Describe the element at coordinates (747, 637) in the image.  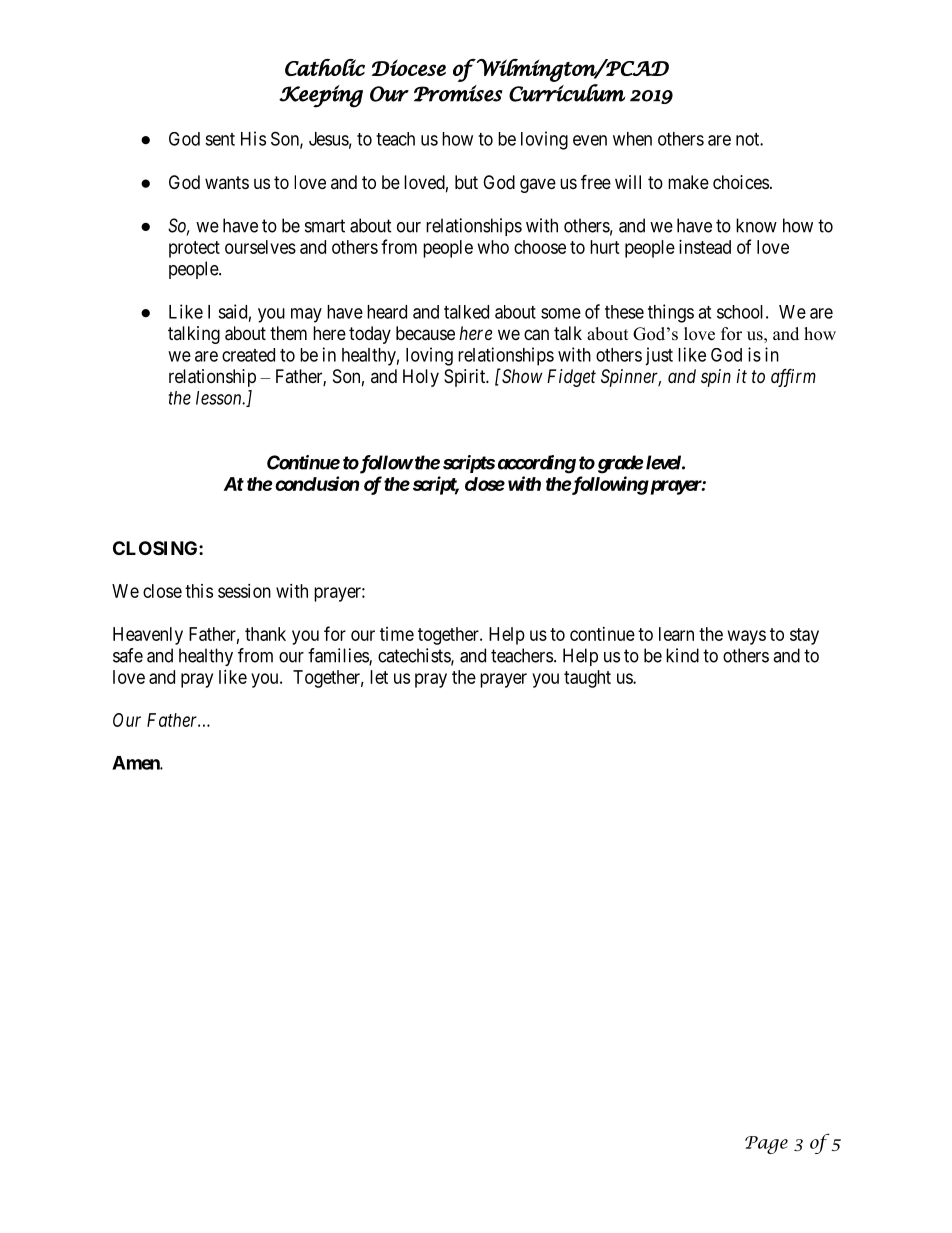
I see `ways` at that location.
